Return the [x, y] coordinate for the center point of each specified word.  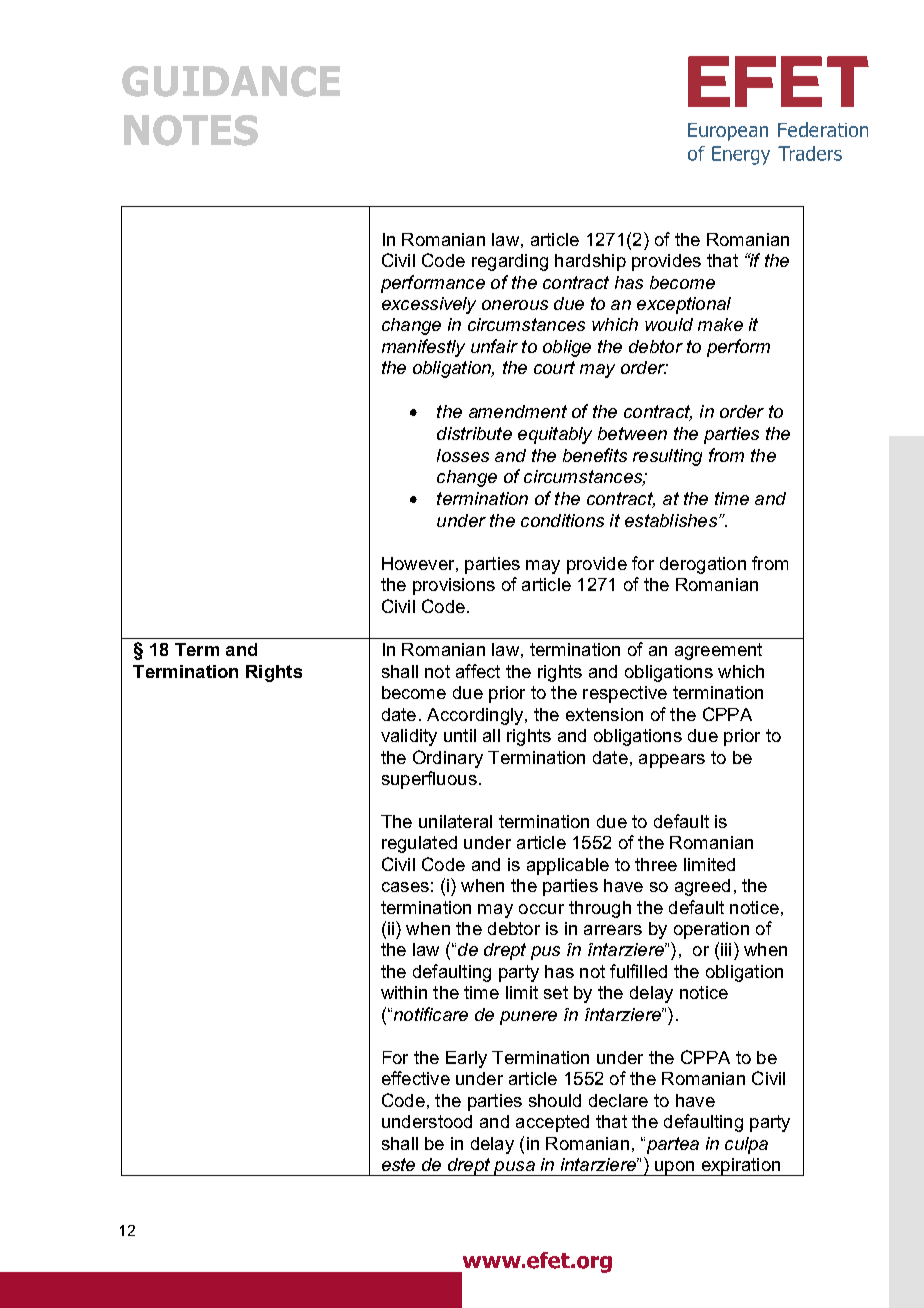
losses [463, 455]
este [398, 1164]
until [460, 735]
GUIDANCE [231, 81]
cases [405, 887]
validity [409, 737]
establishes [672, 520]
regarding [510, 262]
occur [541, 909]
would [669, 324]
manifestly [423, 348]
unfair [494, 346]
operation [711, 930]
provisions [454, 586]
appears [672, 761]
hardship [590, 262]
